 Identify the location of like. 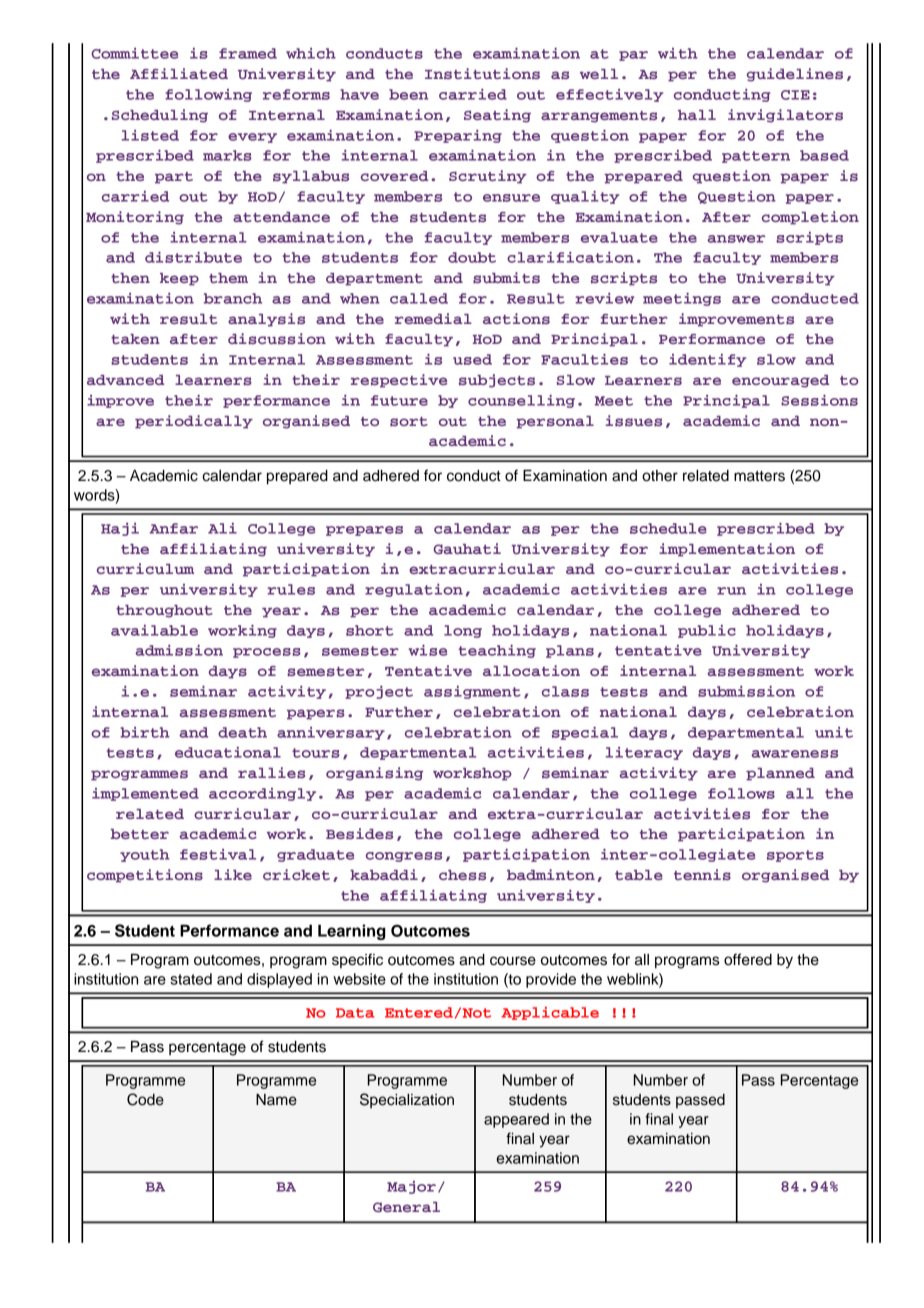
(233, 874).
